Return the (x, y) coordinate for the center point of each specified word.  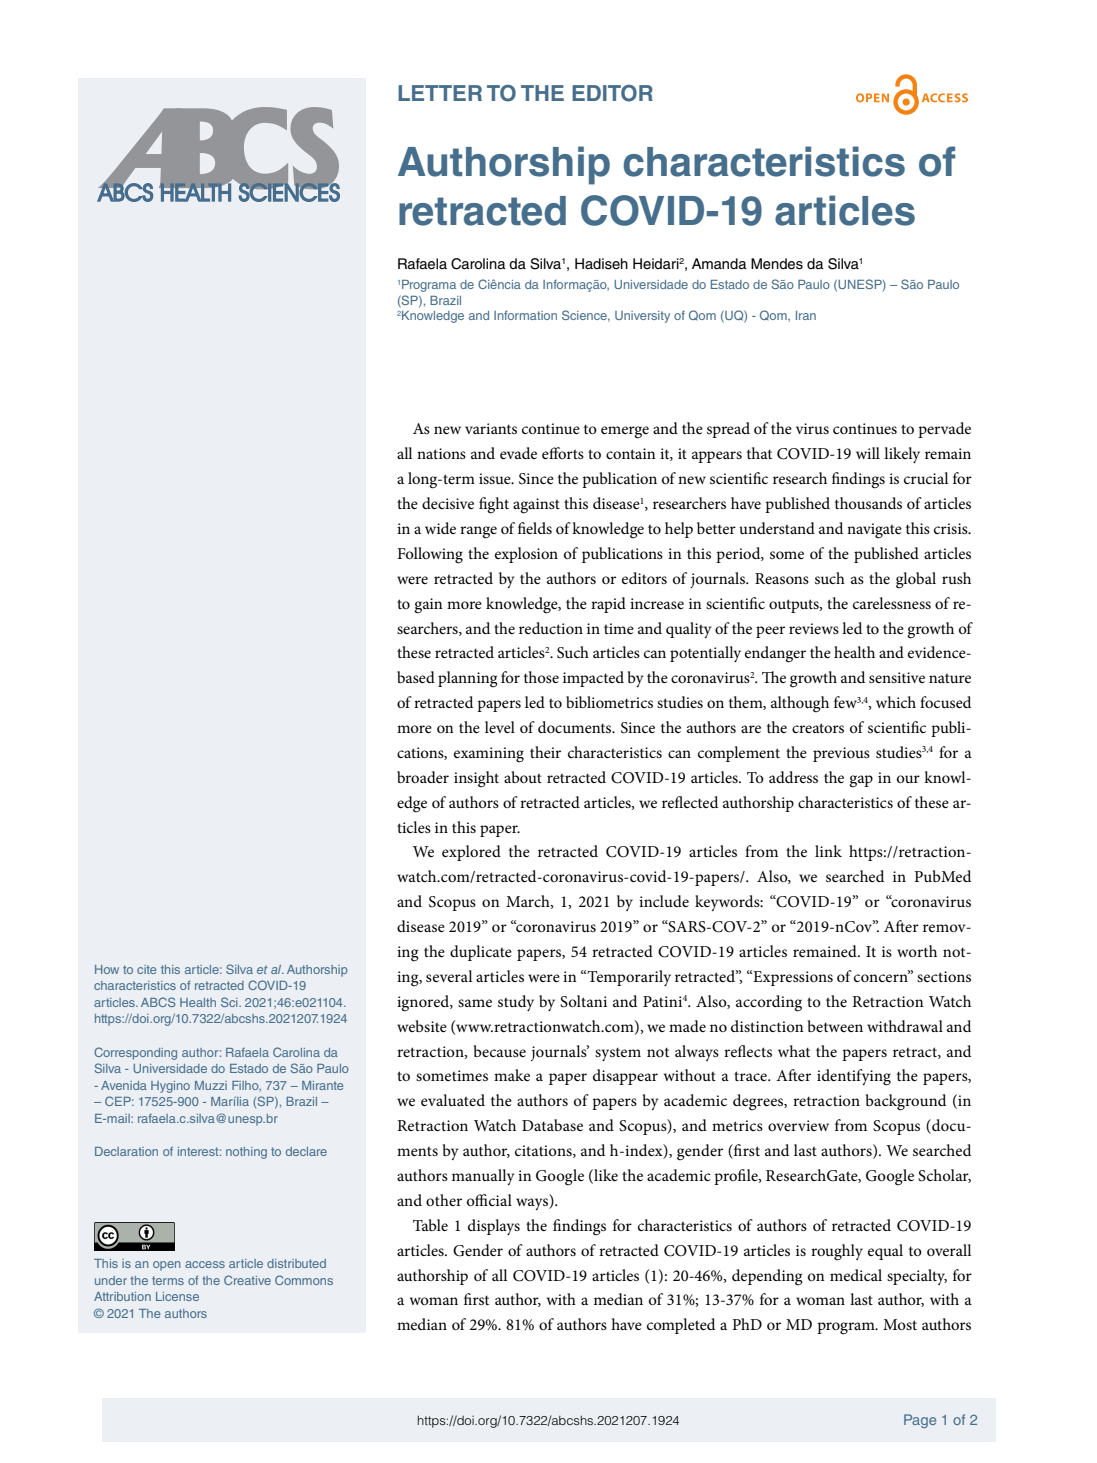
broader (423, 777)
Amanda (719, 264)
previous (841, 754)
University (642, 317)
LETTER (440, 93)
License (177, 1296)
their (545, 752)
